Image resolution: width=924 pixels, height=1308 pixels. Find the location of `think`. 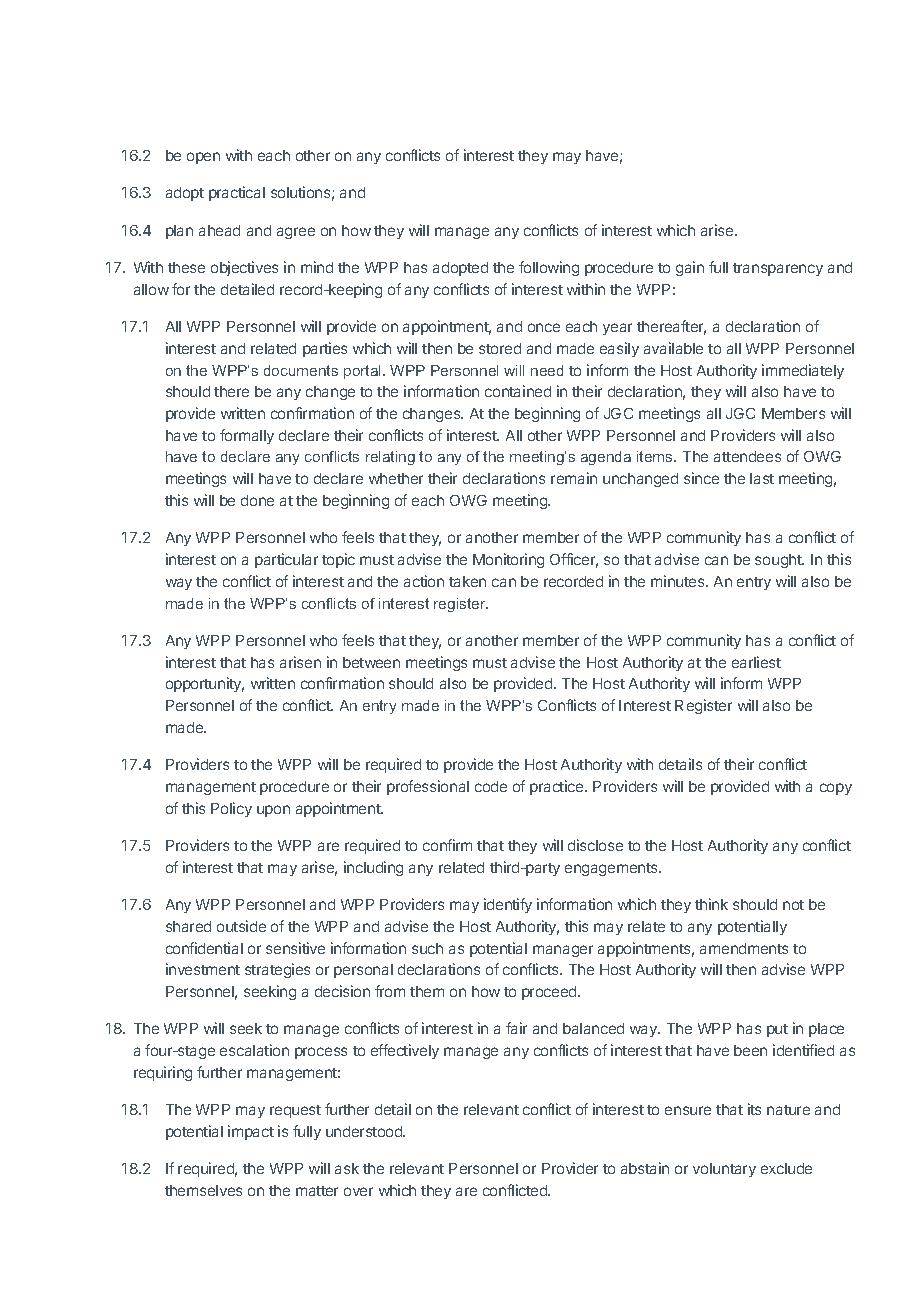

think is located at coordinates (711, 904).
